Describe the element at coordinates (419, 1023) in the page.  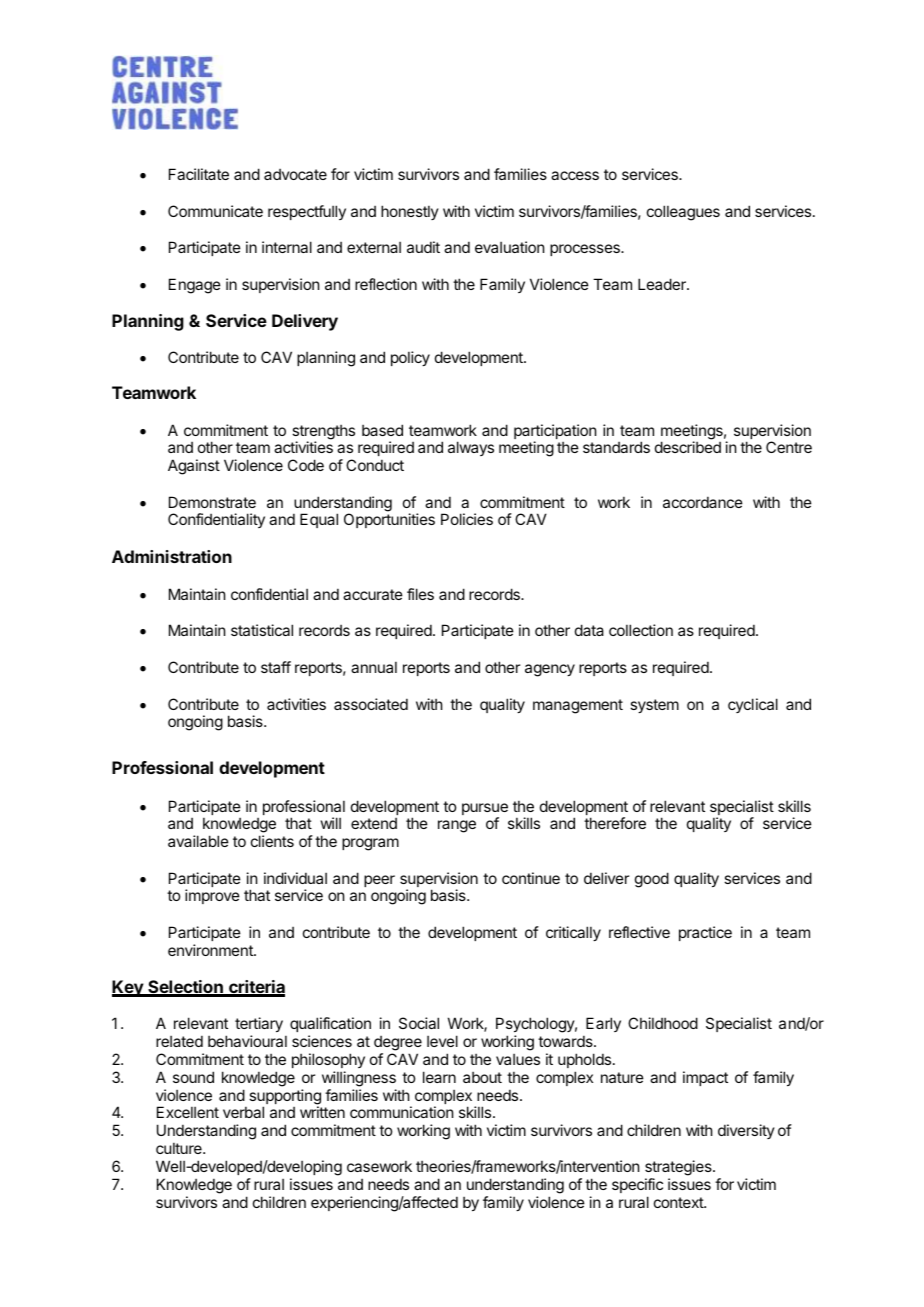
I see `Social` at that location.
